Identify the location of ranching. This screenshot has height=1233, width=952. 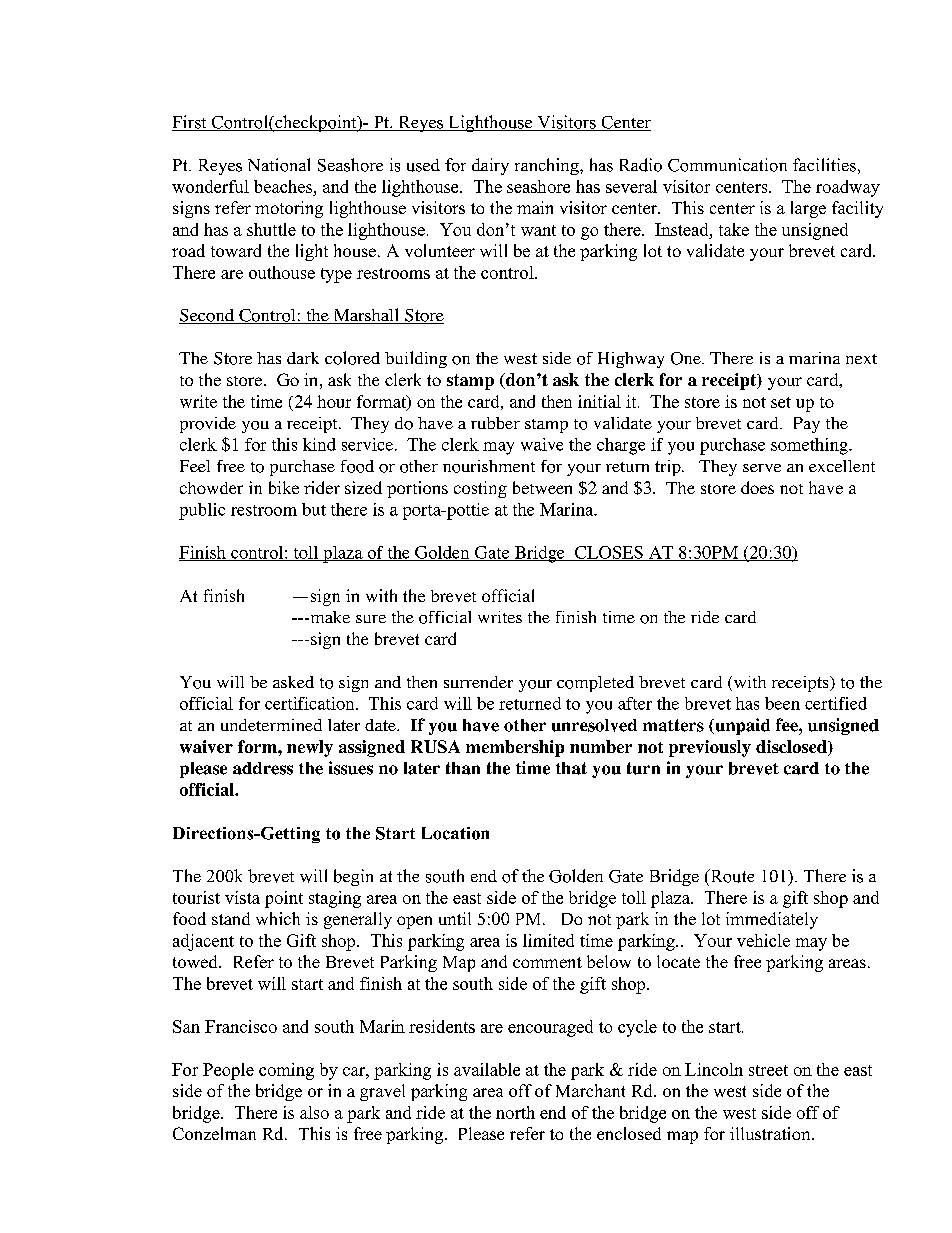
(548, 166).
